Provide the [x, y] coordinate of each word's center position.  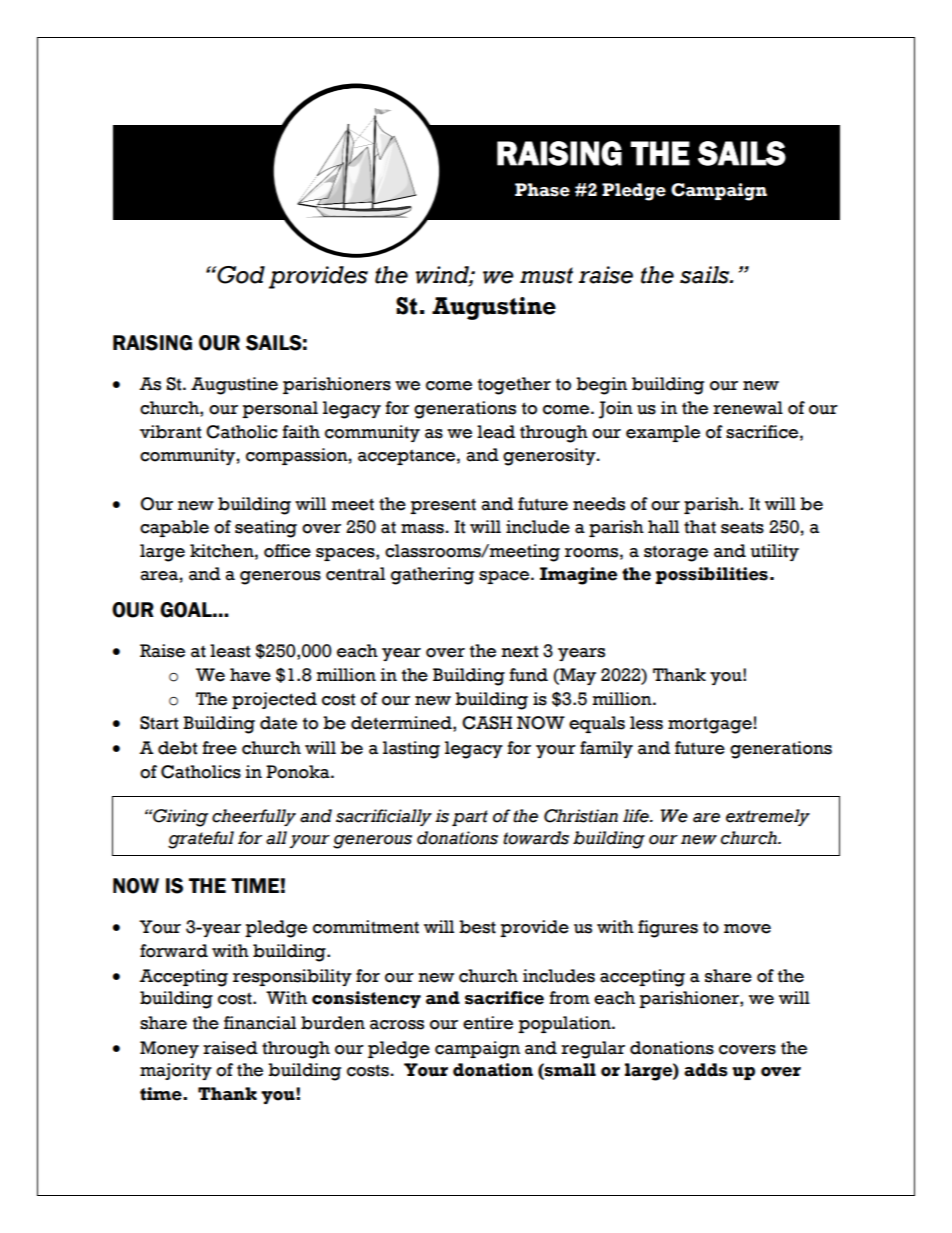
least [230, 651]
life [637, 816]
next [520, 651]
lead [496, 432]
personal [280, 409]
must [546, 275]
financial [260, 1023]
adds [706, 1070]
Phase [542, 190]
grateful [201, 840]
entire [488, 1023]
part [470, 818]
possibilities [712, 575]
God [240, 275]
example [663, 433]
